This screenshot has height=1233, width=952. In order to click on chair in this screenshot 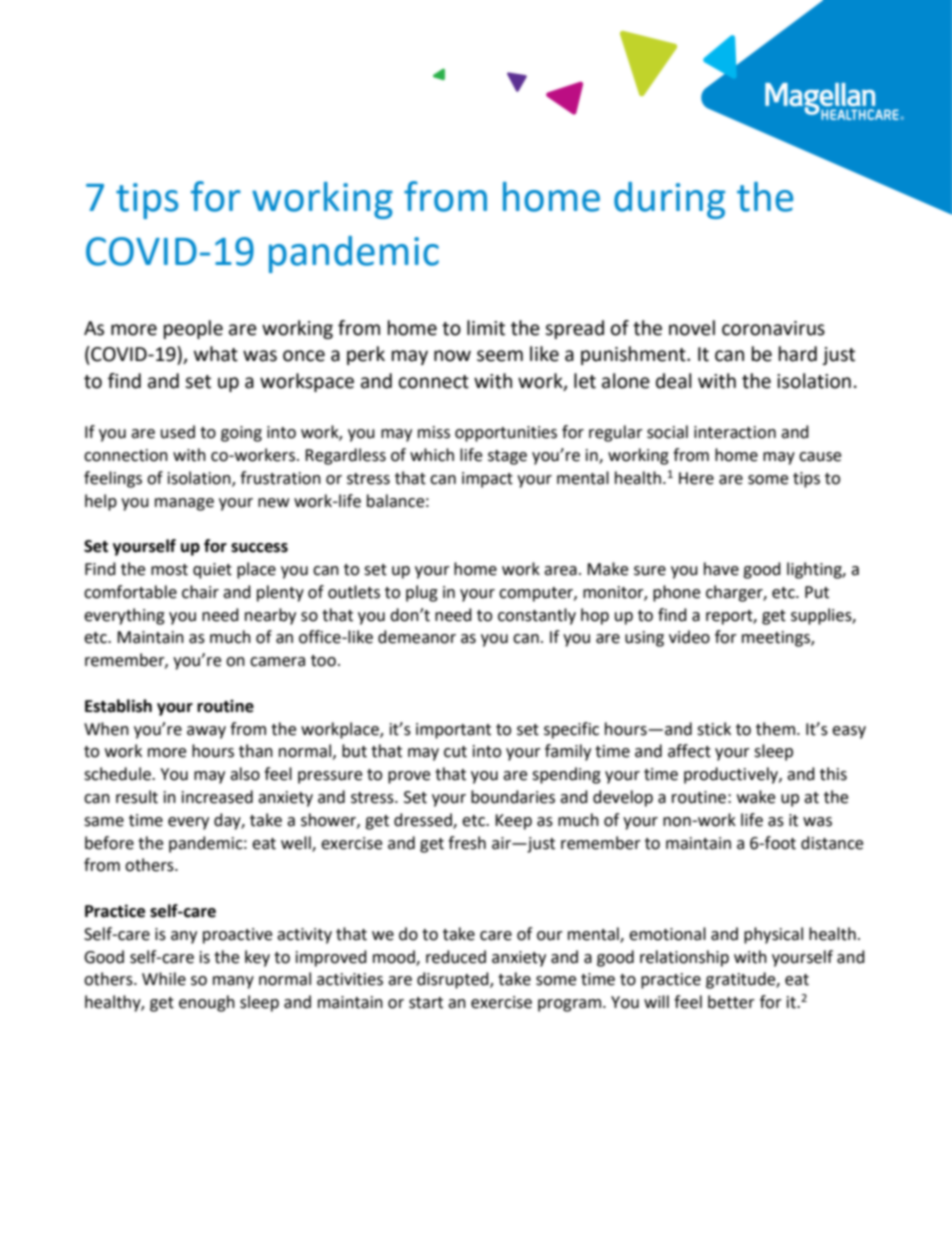, I will do `click(200, 592)`.
